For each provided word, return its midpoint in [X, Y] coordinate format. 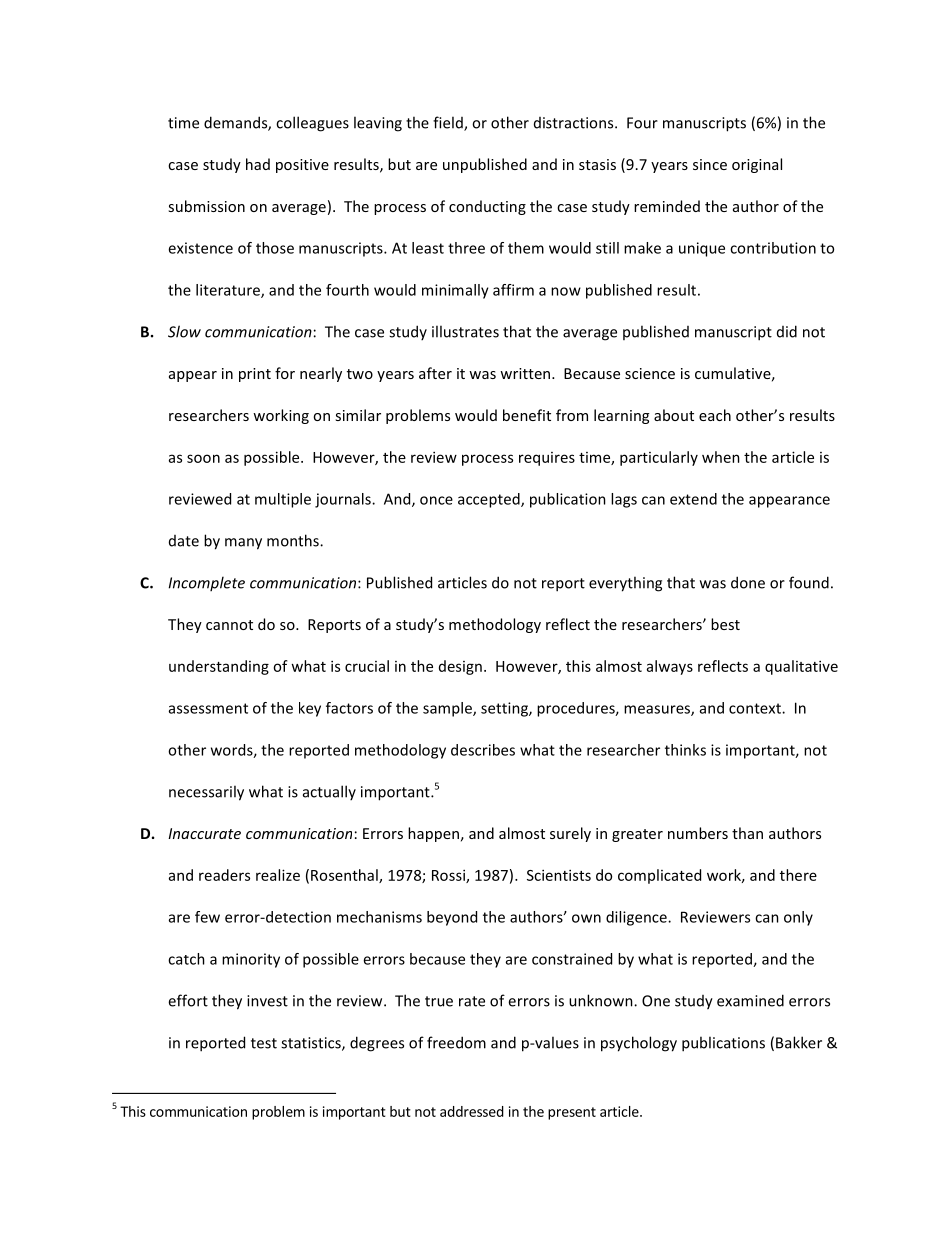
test [264, 1043]
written [526, 373]
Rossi [449, 876]
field [449, 123]
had [258, 164]
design [460, 667]
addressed [472, 1111]
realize [278, 875]
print [255, 375]
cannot [229, 625]
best [725, 624]
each [715, 415]
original [757, 165]
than [747, 833]
